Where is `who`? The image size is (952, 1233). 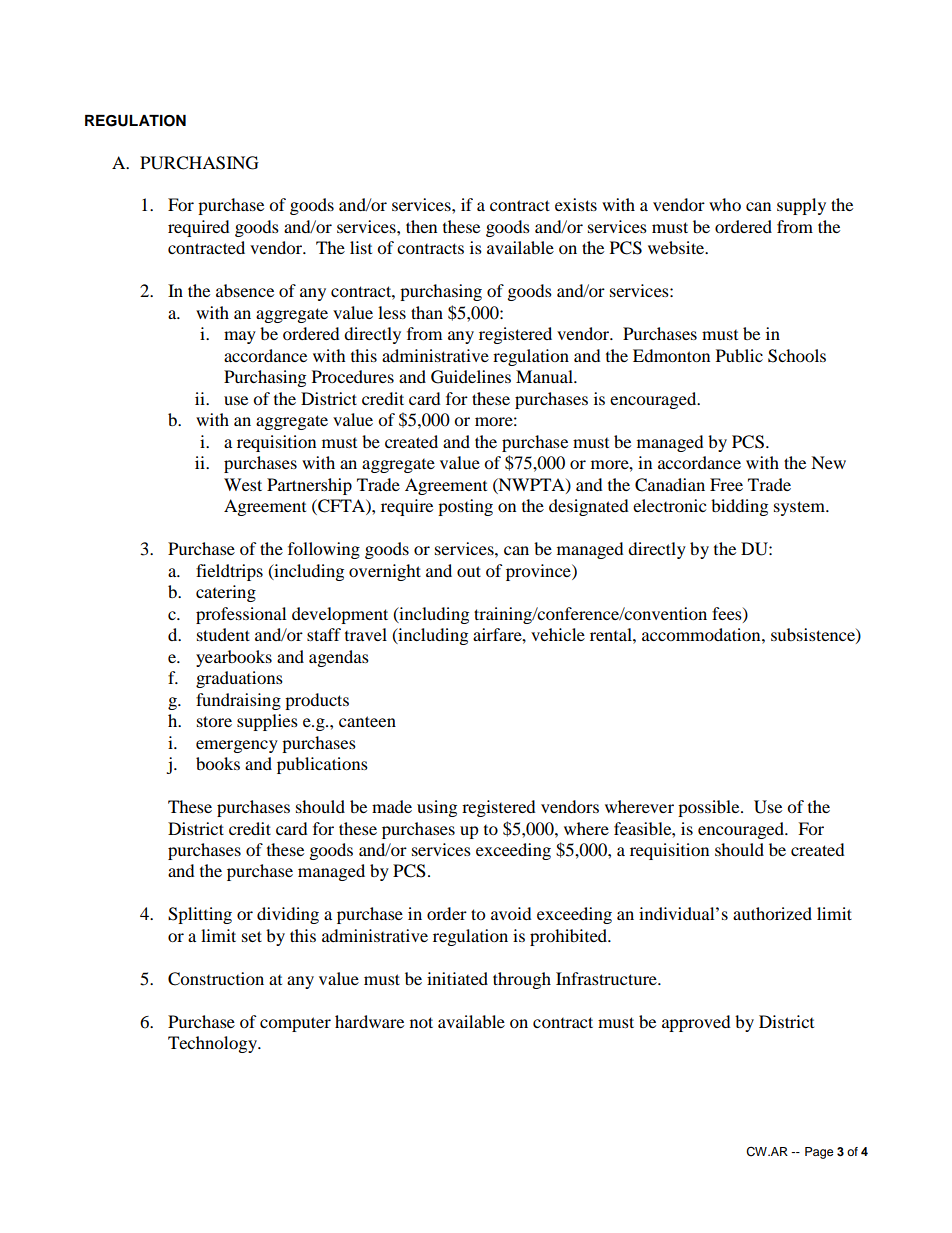
who is located at coordinates (725, 204).
